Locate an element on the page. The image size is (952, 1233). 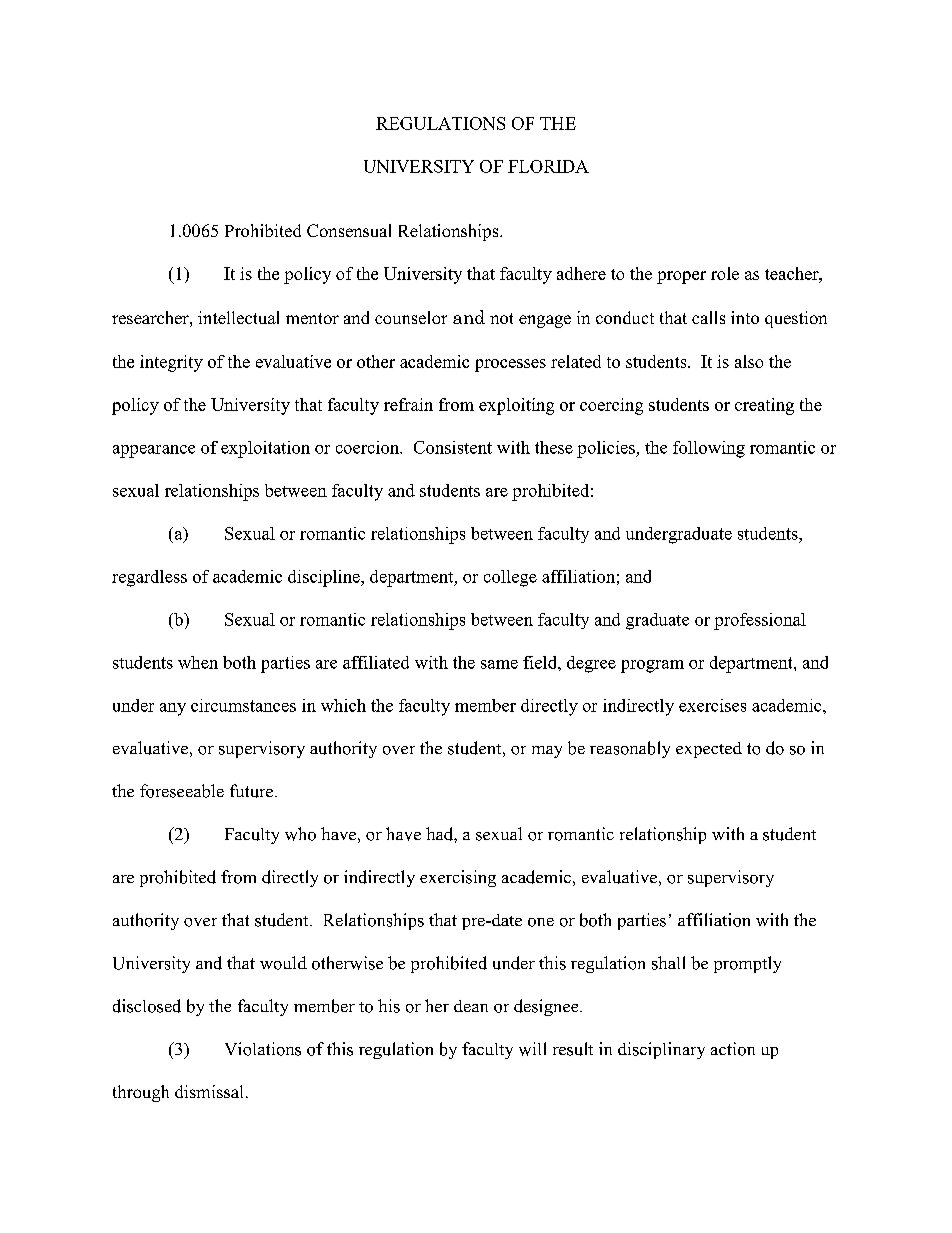
role is located at coordinates (725, 273).
